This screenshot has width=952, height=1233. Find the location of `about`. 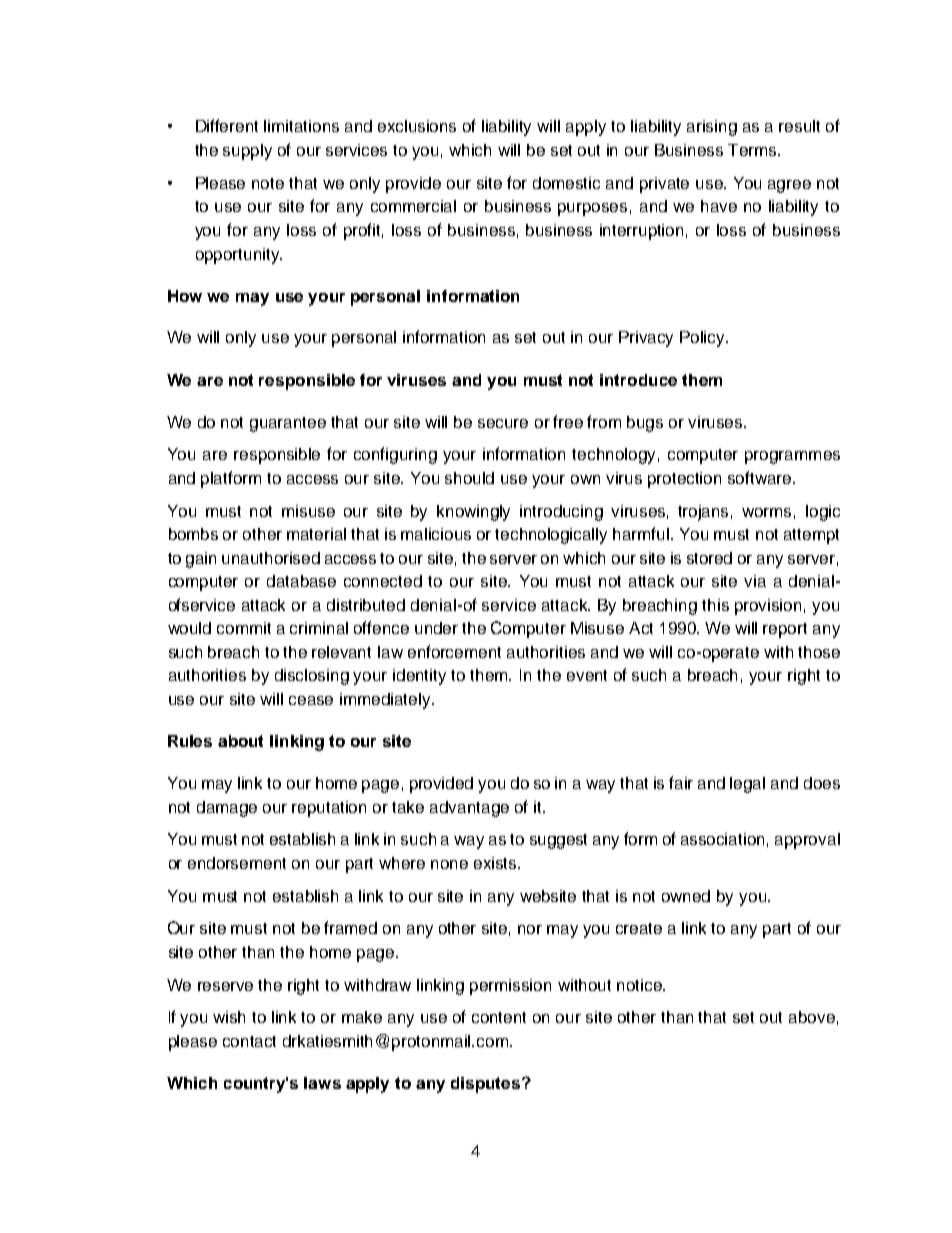

about is located at coordinates (240, 741).
